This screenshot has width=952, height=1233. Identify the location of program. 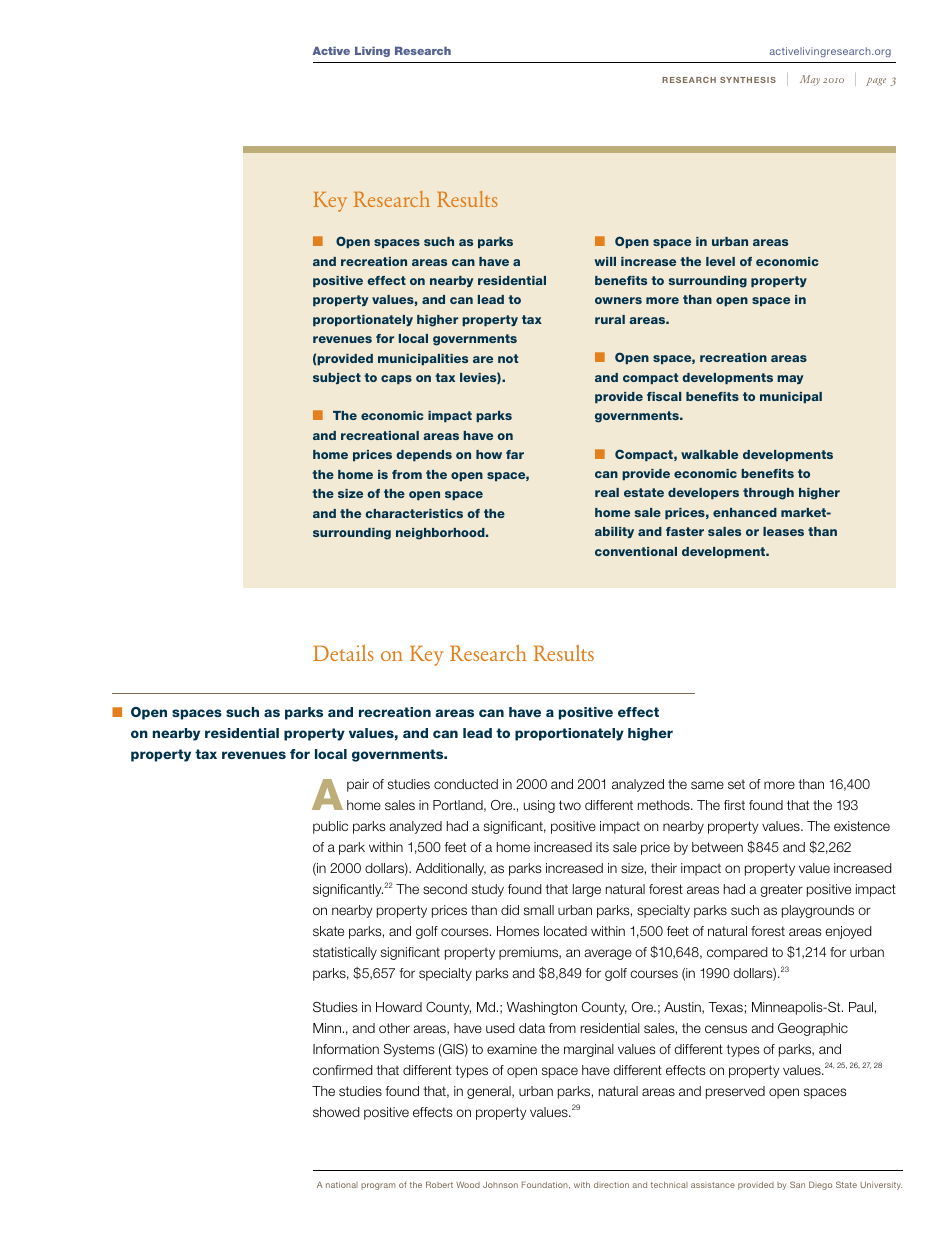
(378, 1186).
